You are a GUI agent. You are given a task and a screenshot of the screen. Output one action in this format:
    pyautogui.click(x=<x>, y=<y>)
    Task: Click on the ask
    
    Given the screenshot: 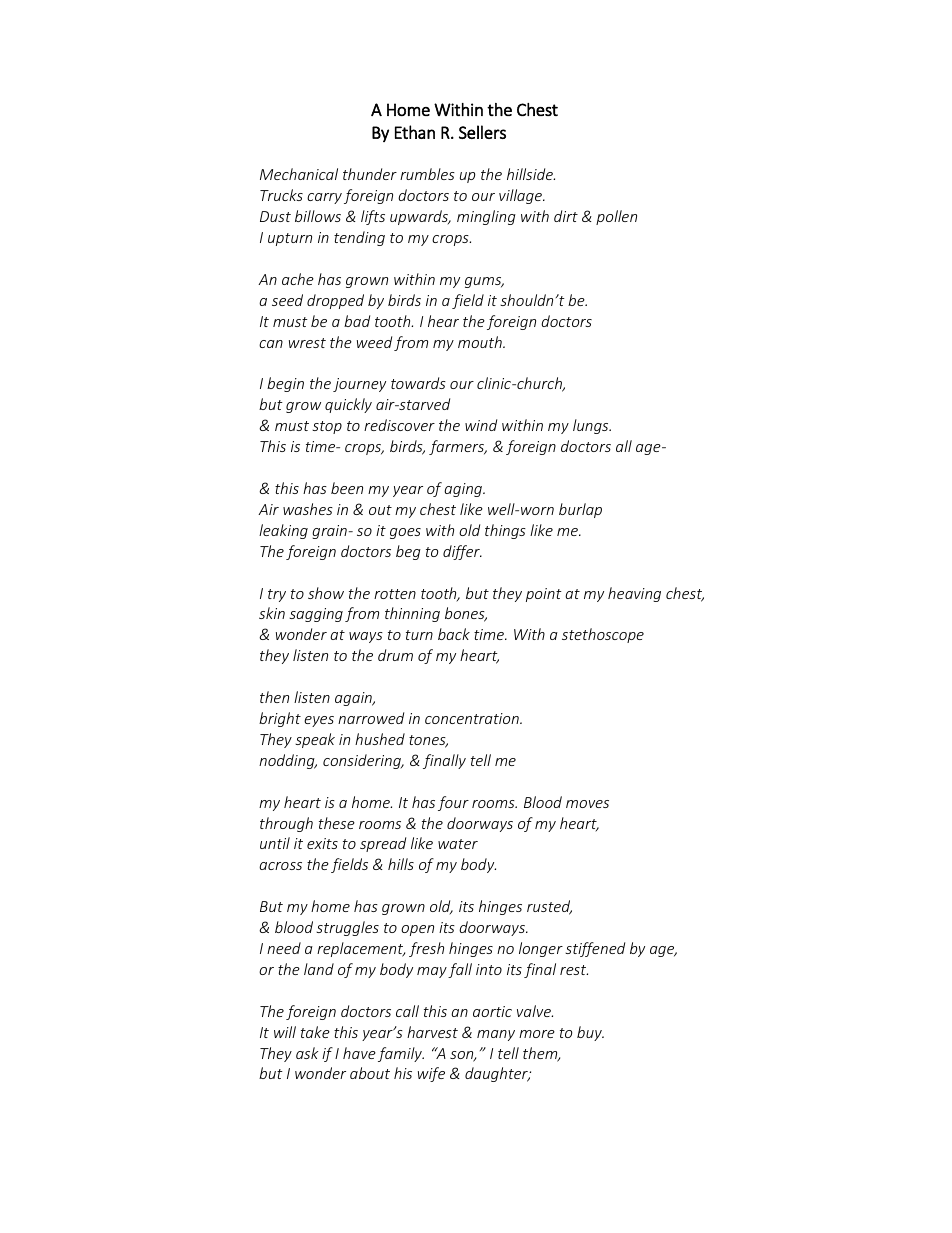 What is the action you would take?
    pyautogui.click(x=307, y=1053)
